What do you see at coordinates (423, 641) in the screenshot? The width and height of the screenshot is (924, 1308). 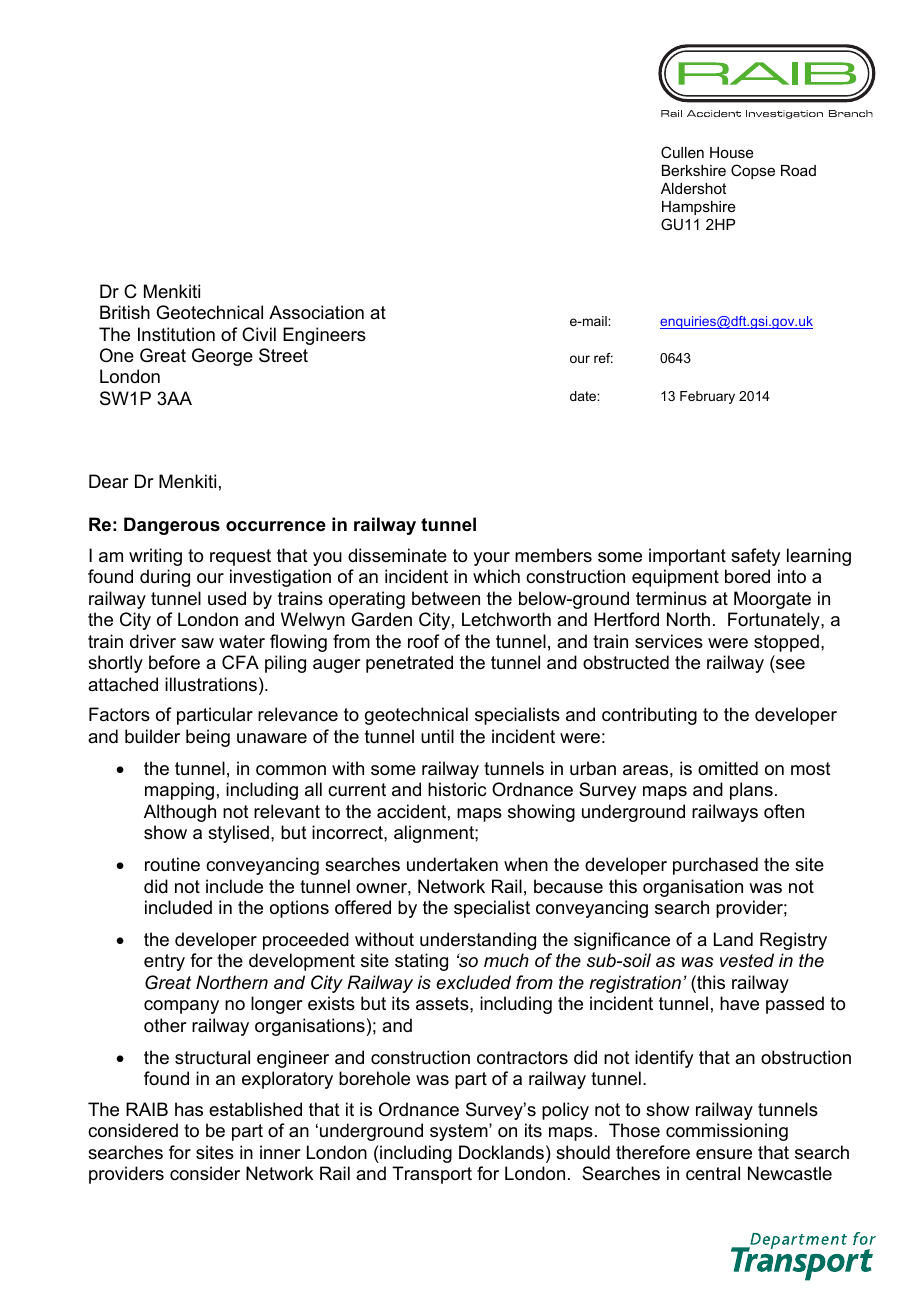 I see `roof` at bounding box center [423, 641].
